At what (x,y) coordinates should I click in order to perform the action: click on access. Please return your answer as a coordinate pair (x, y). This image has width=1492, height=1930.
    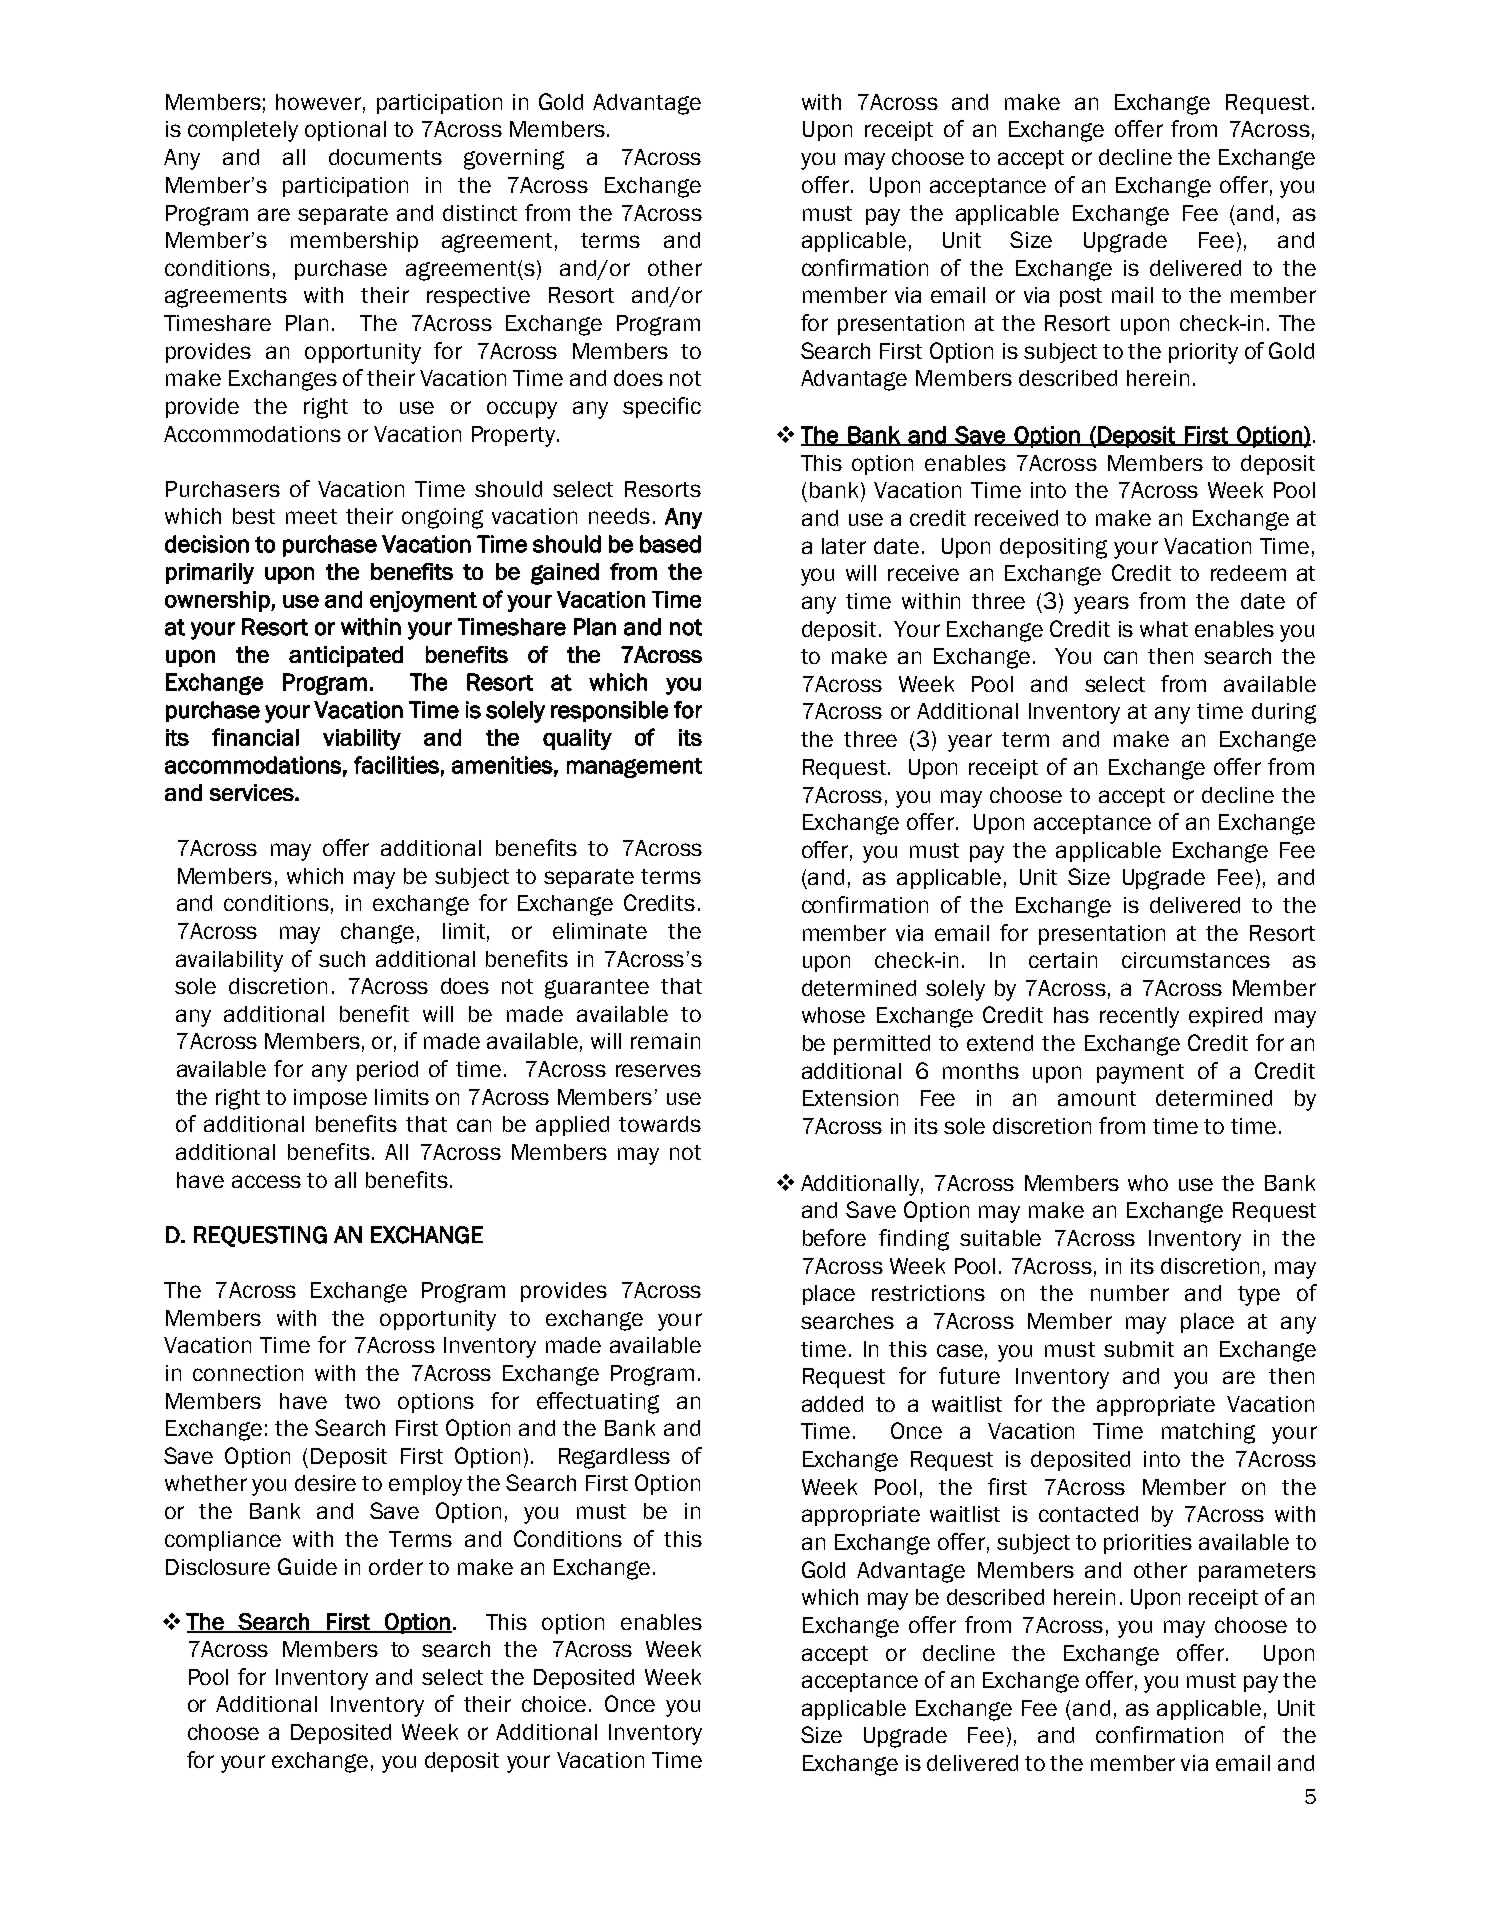
    Looking at the image, I should click on (266, 1181).
